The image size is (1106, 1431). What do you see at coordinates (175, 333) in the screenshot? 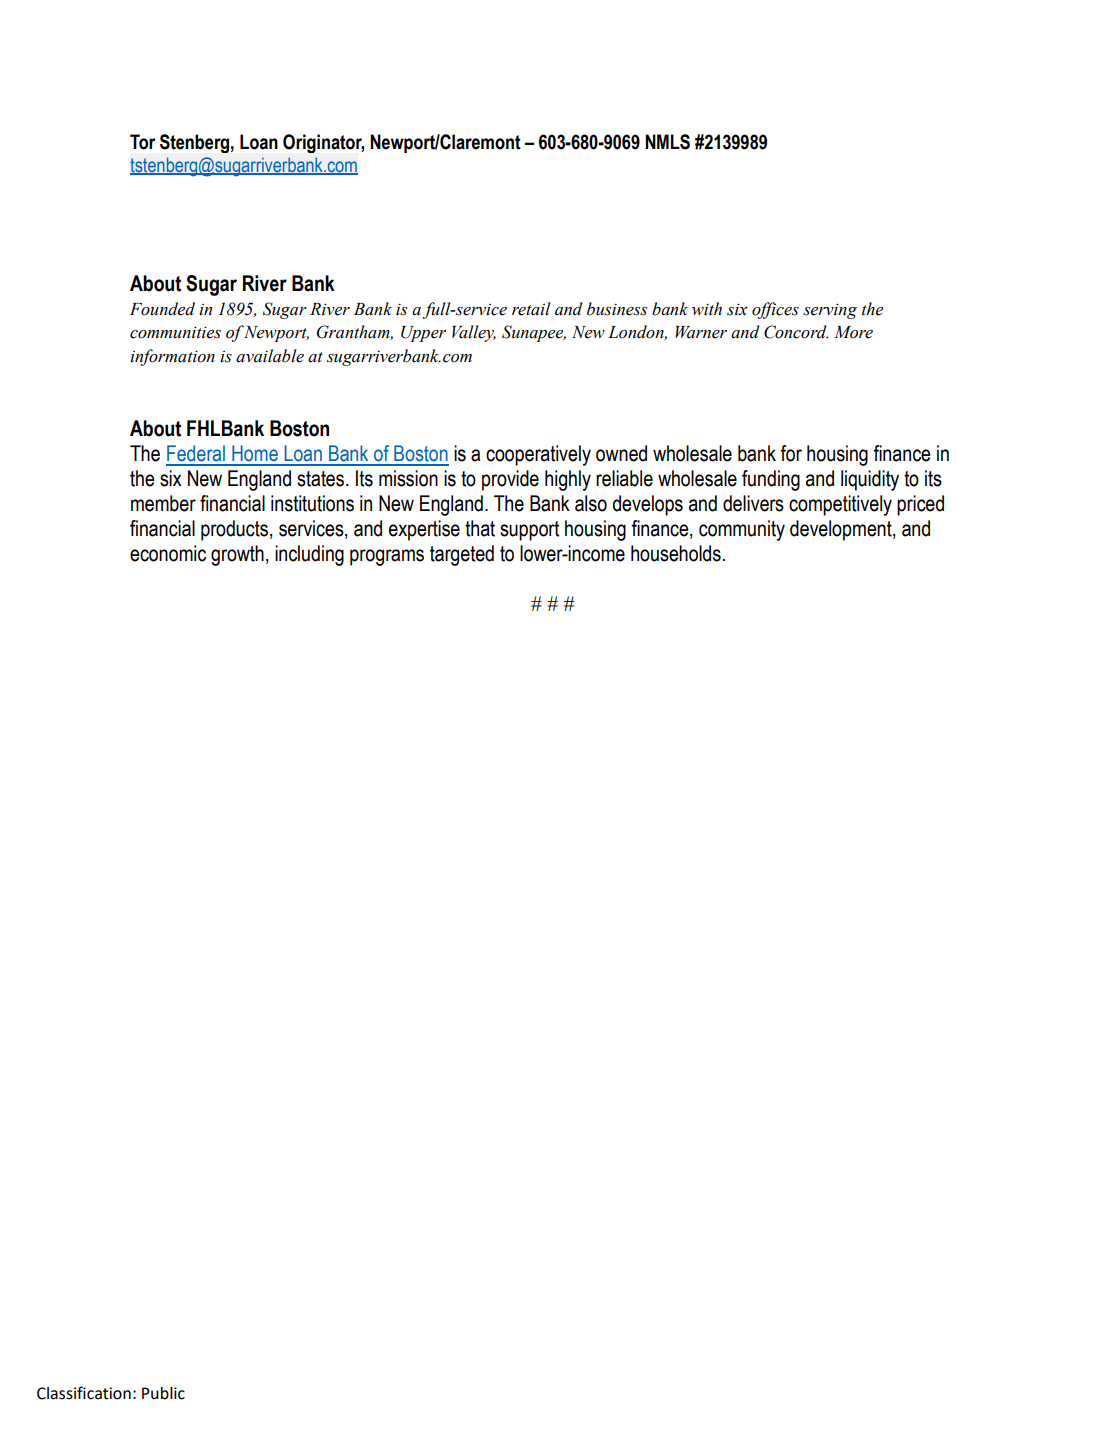
I see `communities` at bounding box center [175, 333].
